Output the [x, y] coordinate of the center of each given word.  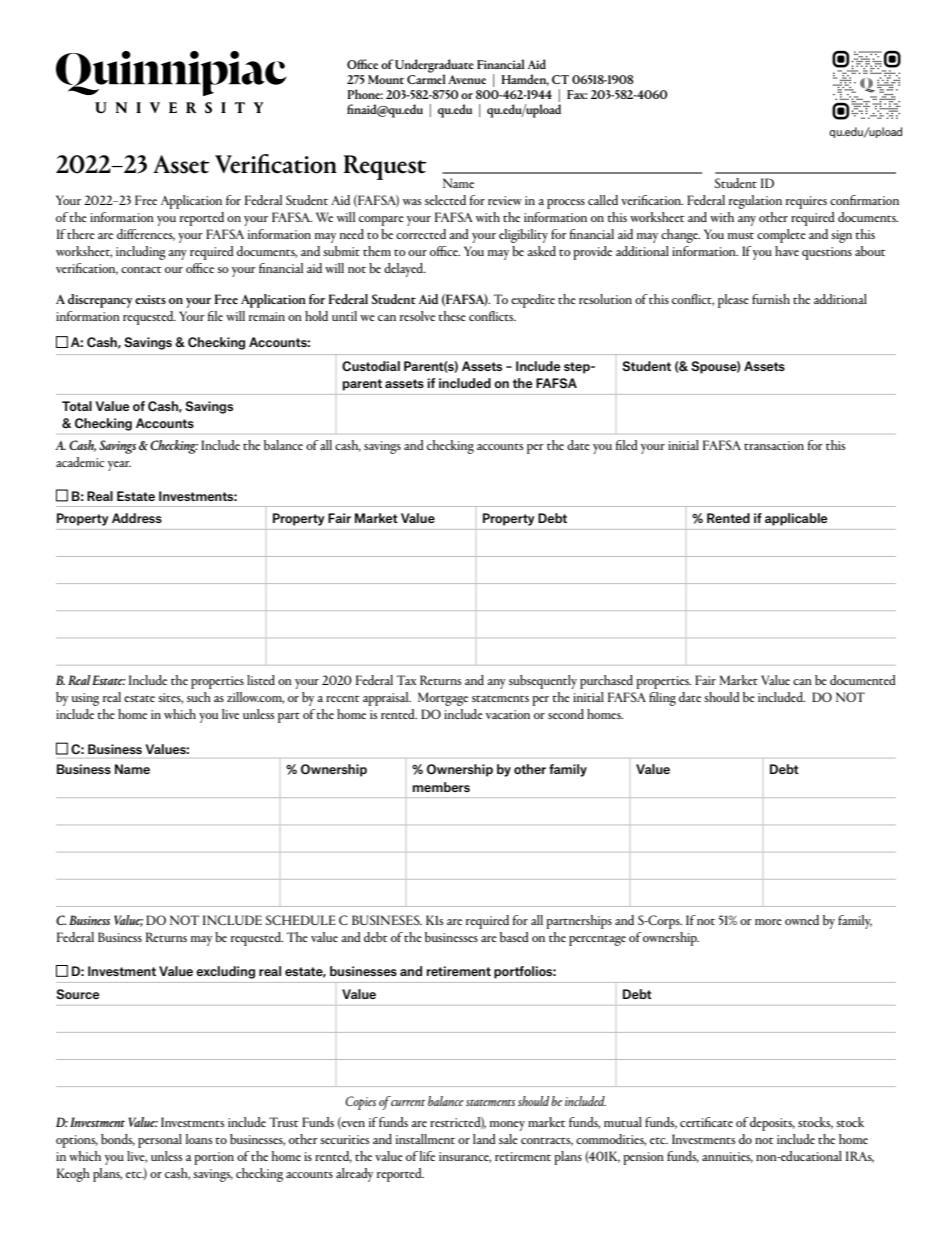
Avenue [467, 79]
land [484, 1139]
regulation [755, 202]
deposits [772, 1124]
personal [160, 1141]
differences [146, 235]
